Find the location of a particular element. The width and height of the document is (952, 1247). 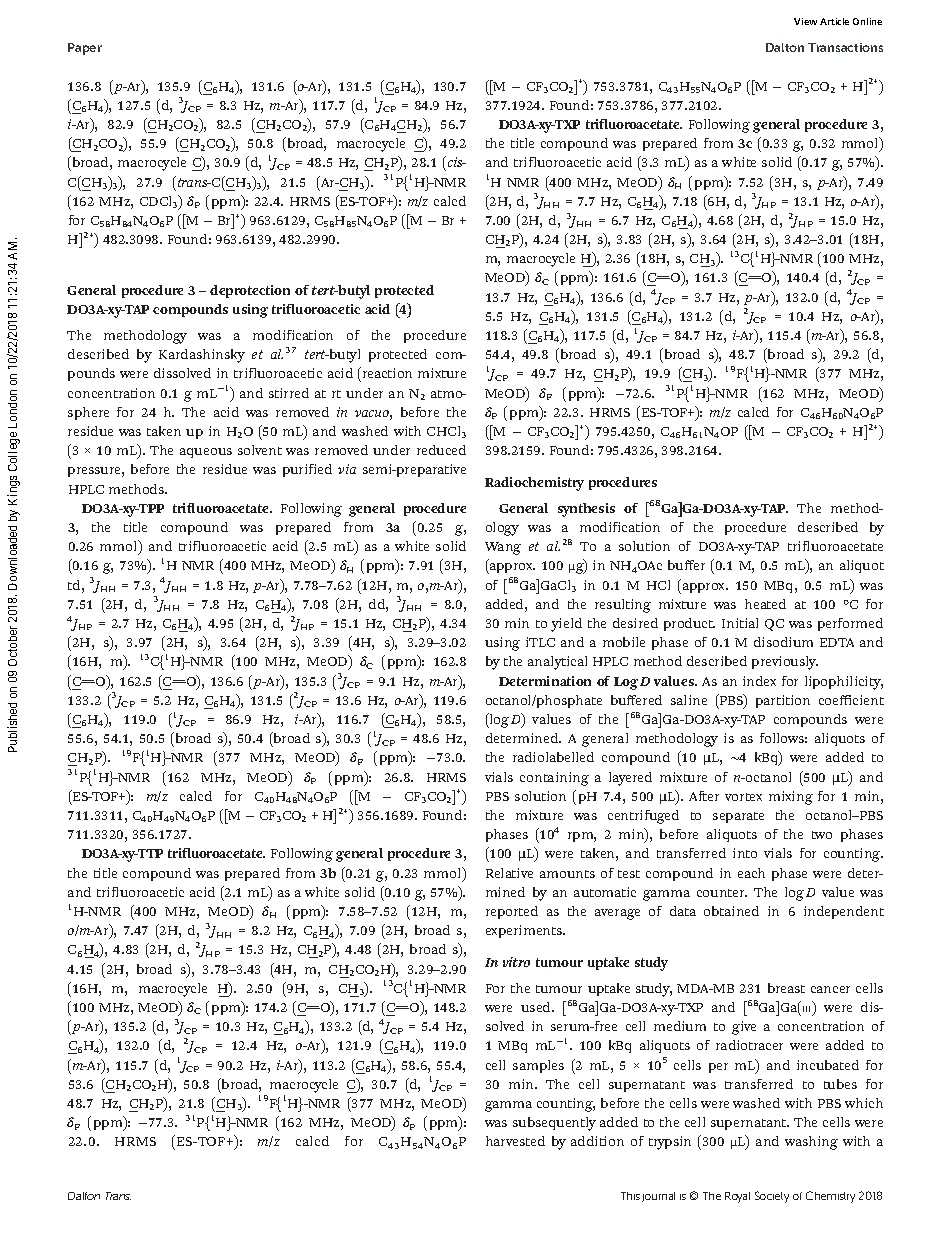

each is located at coordinates (751, 873).
